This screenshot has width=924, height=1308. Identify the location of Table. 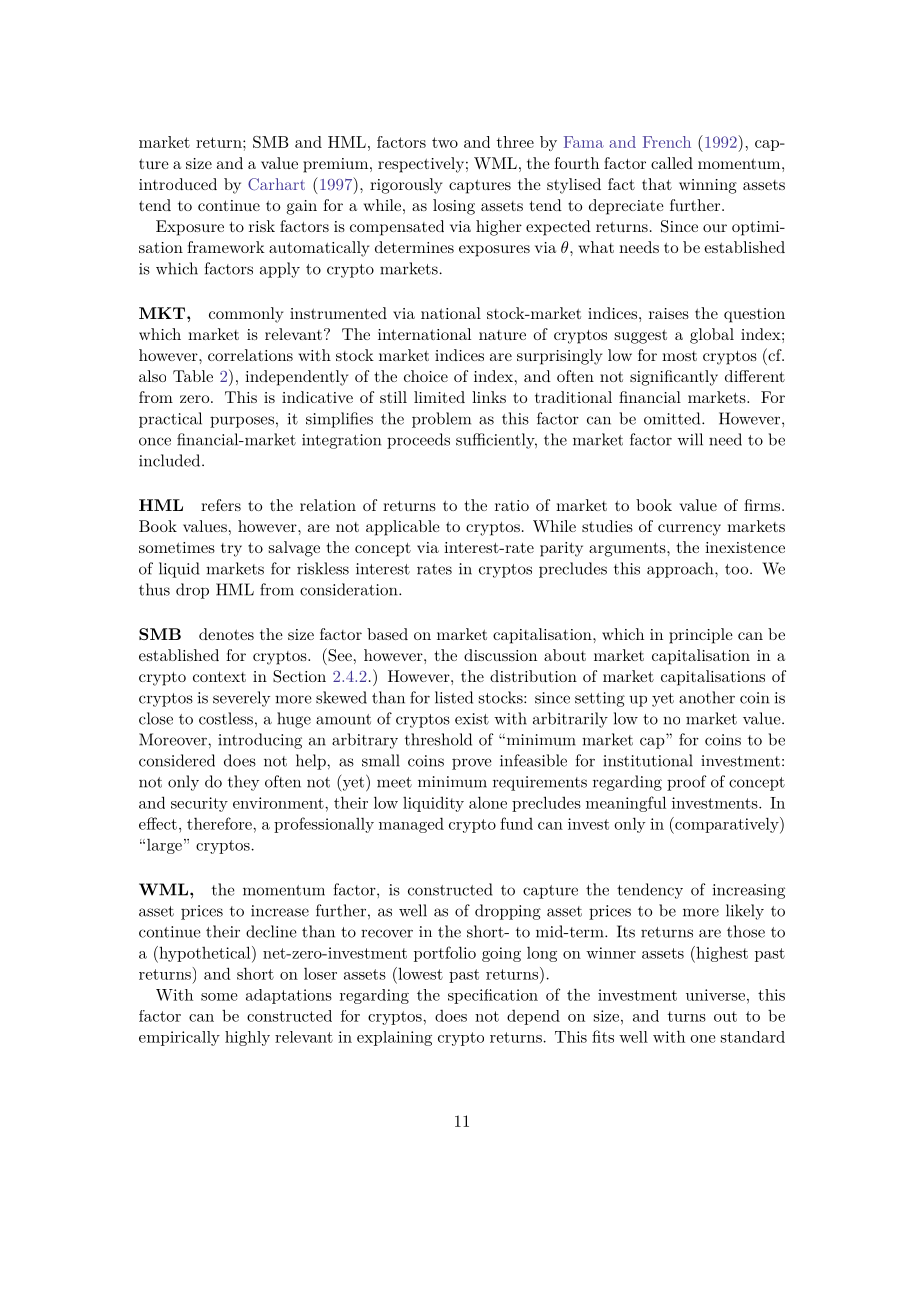
(193, 376).
